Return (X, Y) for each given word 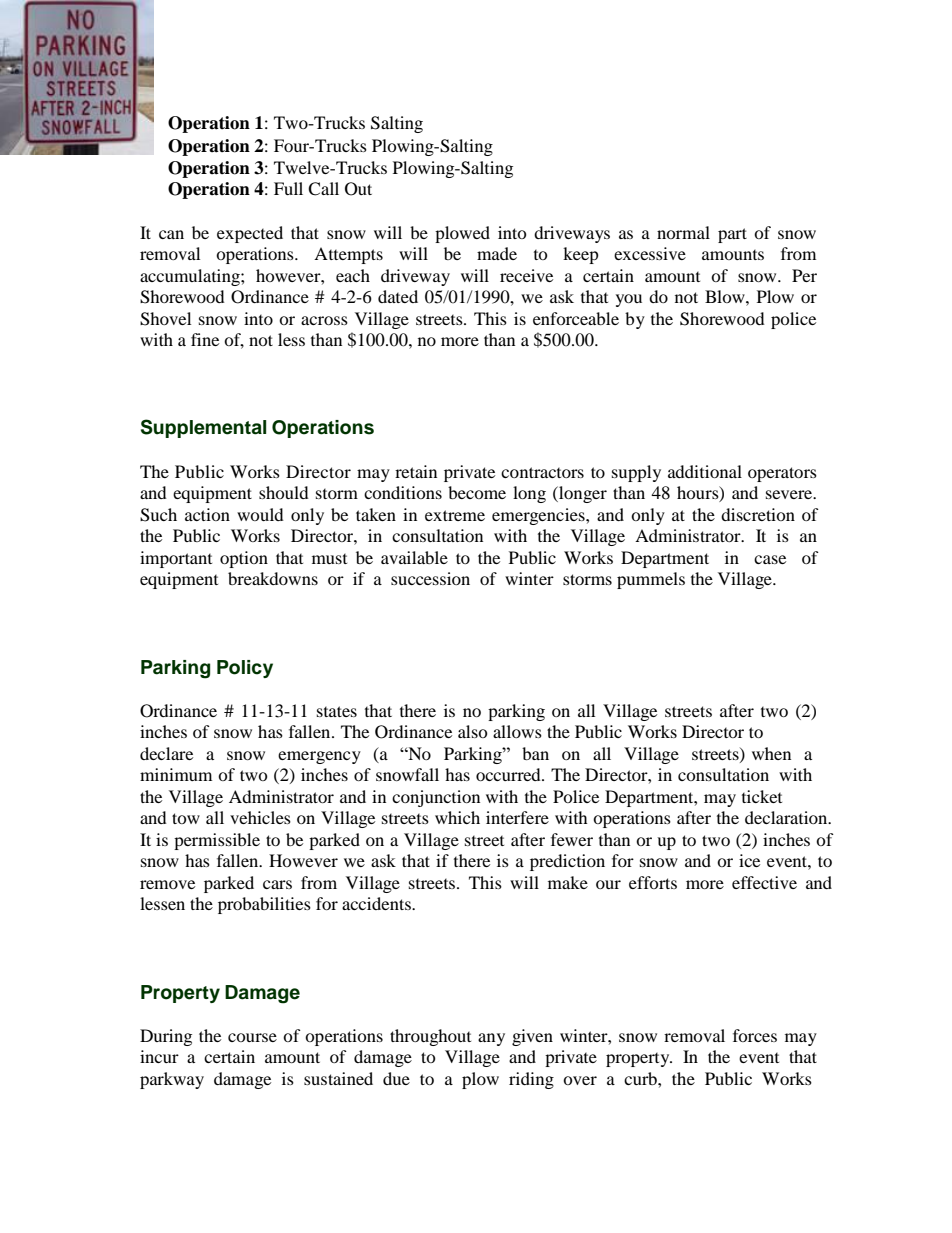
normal (683, 232)
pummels (651, 580)
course (252, 1037)
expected (250, 234)
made (497, 253)
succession (430, 578)
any (491, 1039)
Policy (245, 669)
